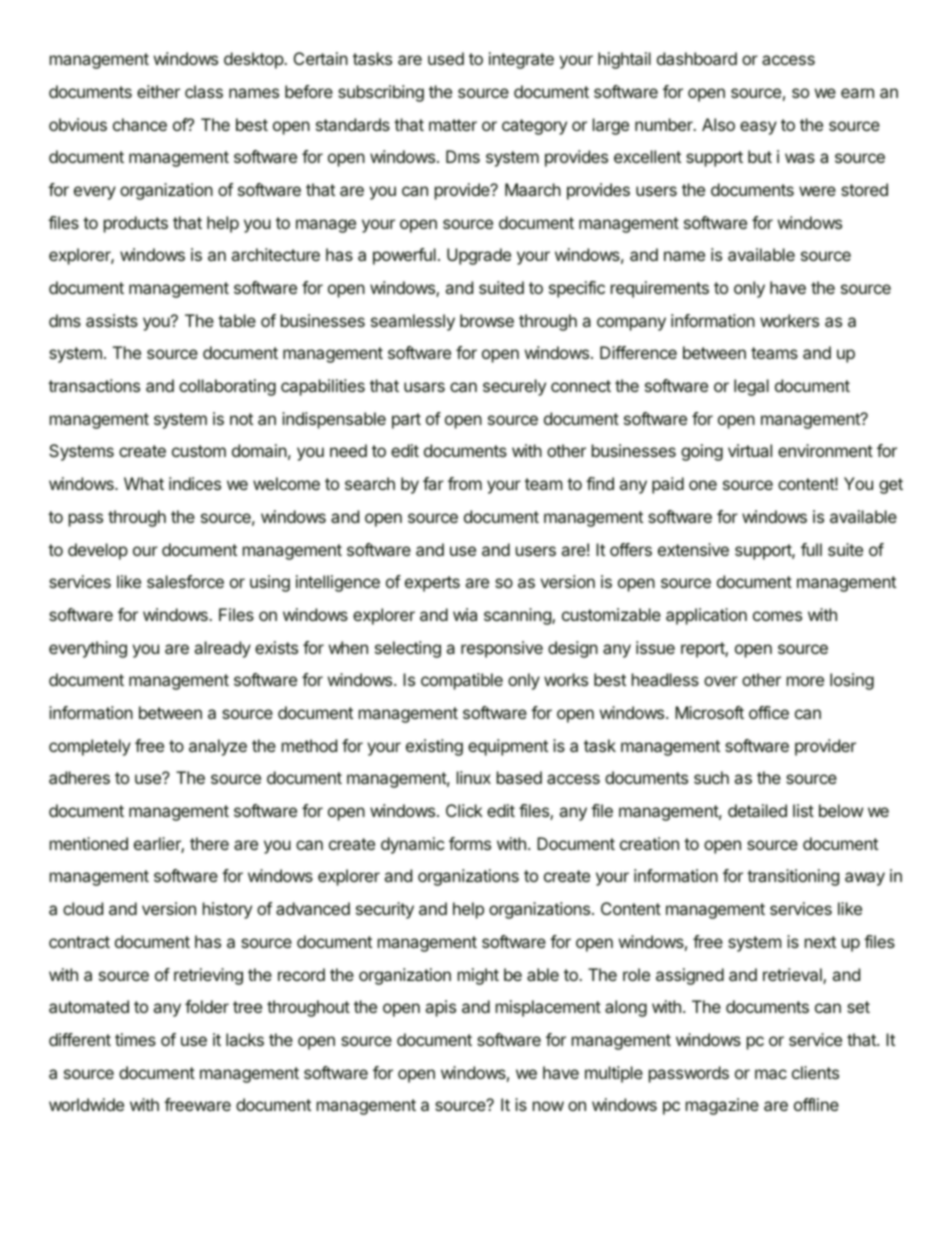 This image has width=952, height=1233. I want to click on environment, so click(825, 450).
